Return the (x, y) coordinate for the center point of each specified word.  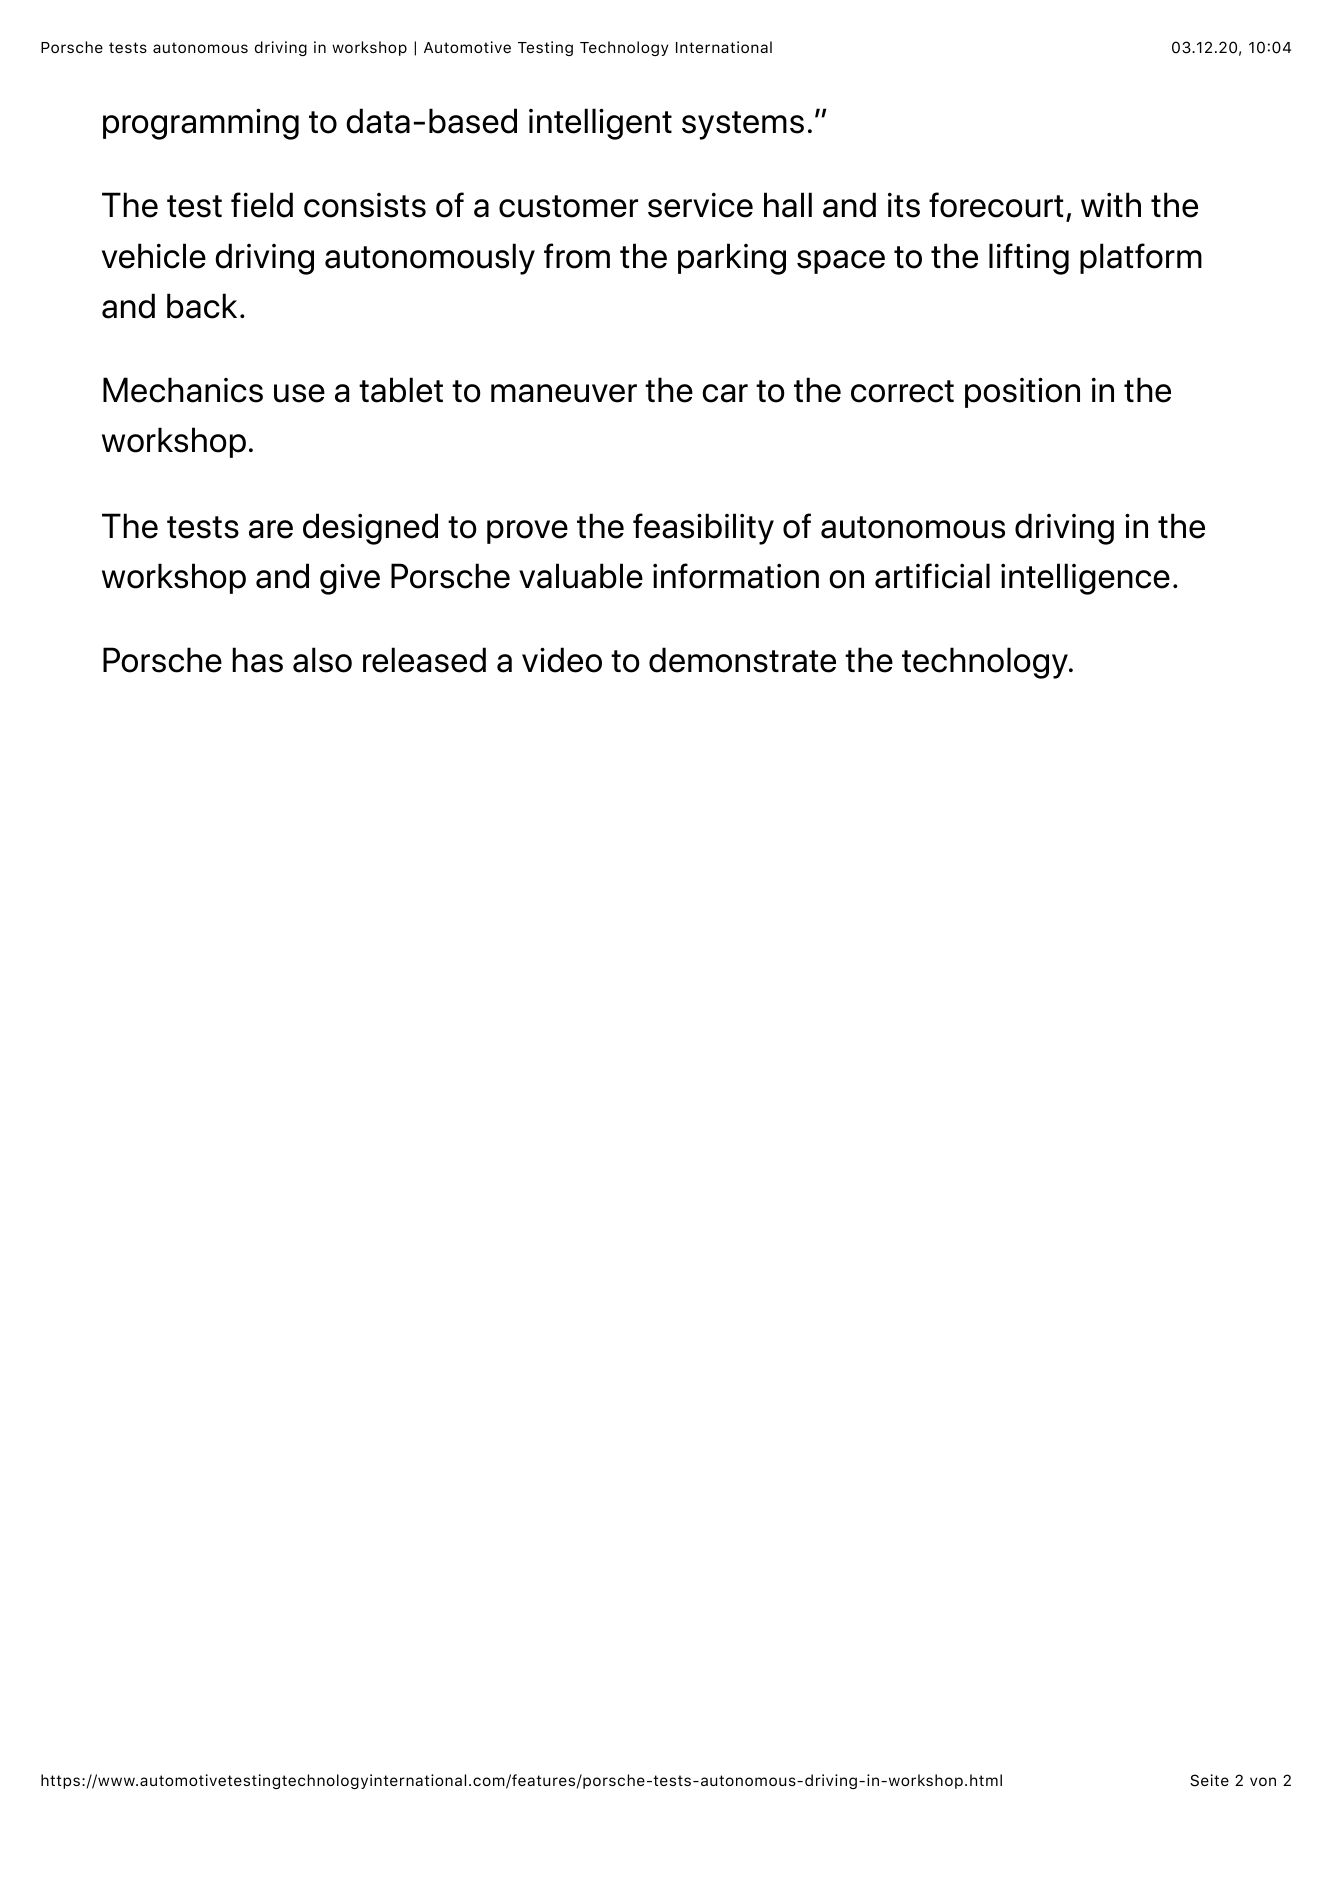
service (700, 205)
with (1111, 204)
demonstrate (742, 660)
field (262, 205)
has (257, 660)
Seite (1209, 1780)
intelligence (1085, 579)
